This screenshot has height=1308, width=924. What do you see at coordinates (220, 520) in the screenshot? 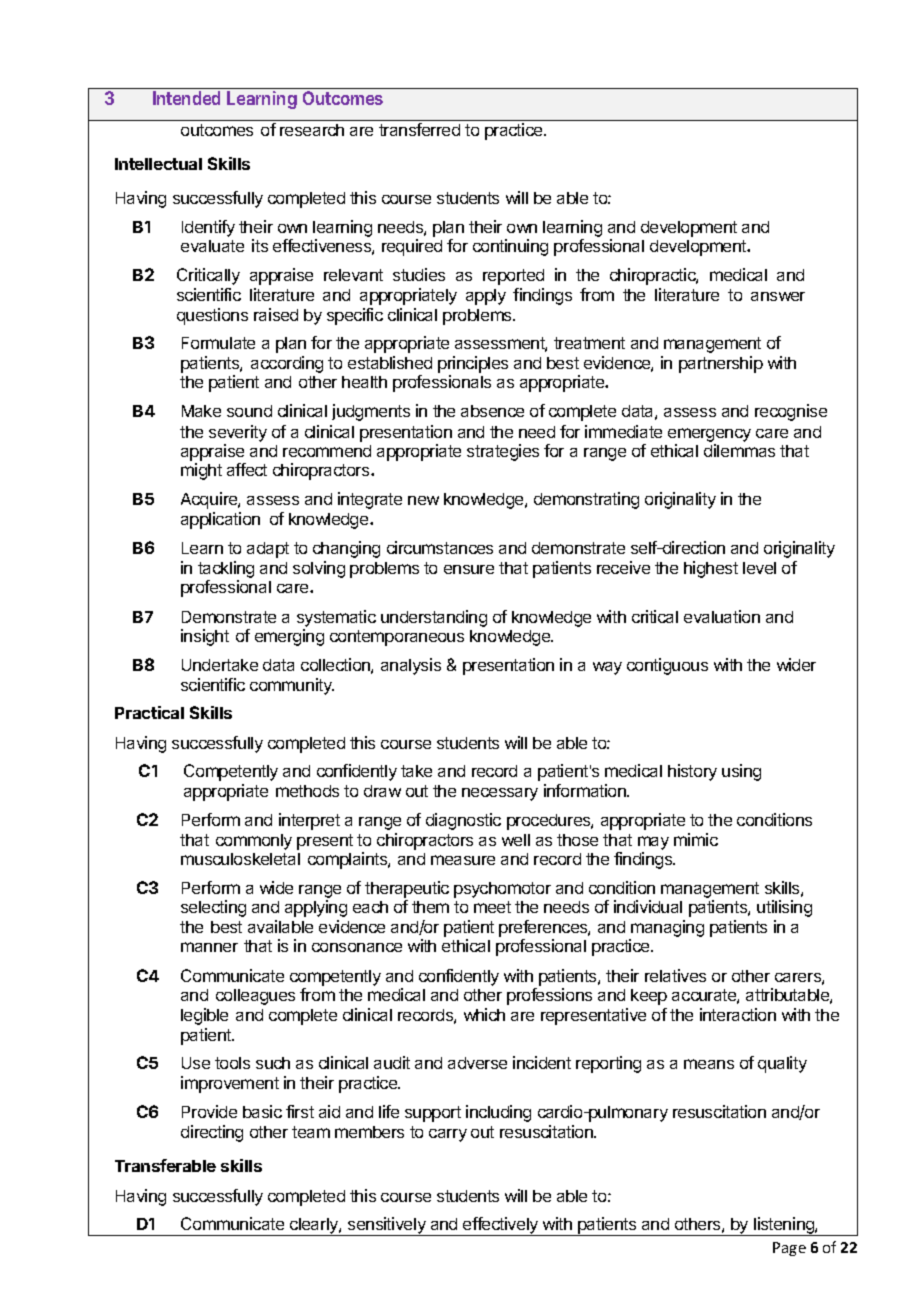
I see `application` at bounding box center [220, 520].
